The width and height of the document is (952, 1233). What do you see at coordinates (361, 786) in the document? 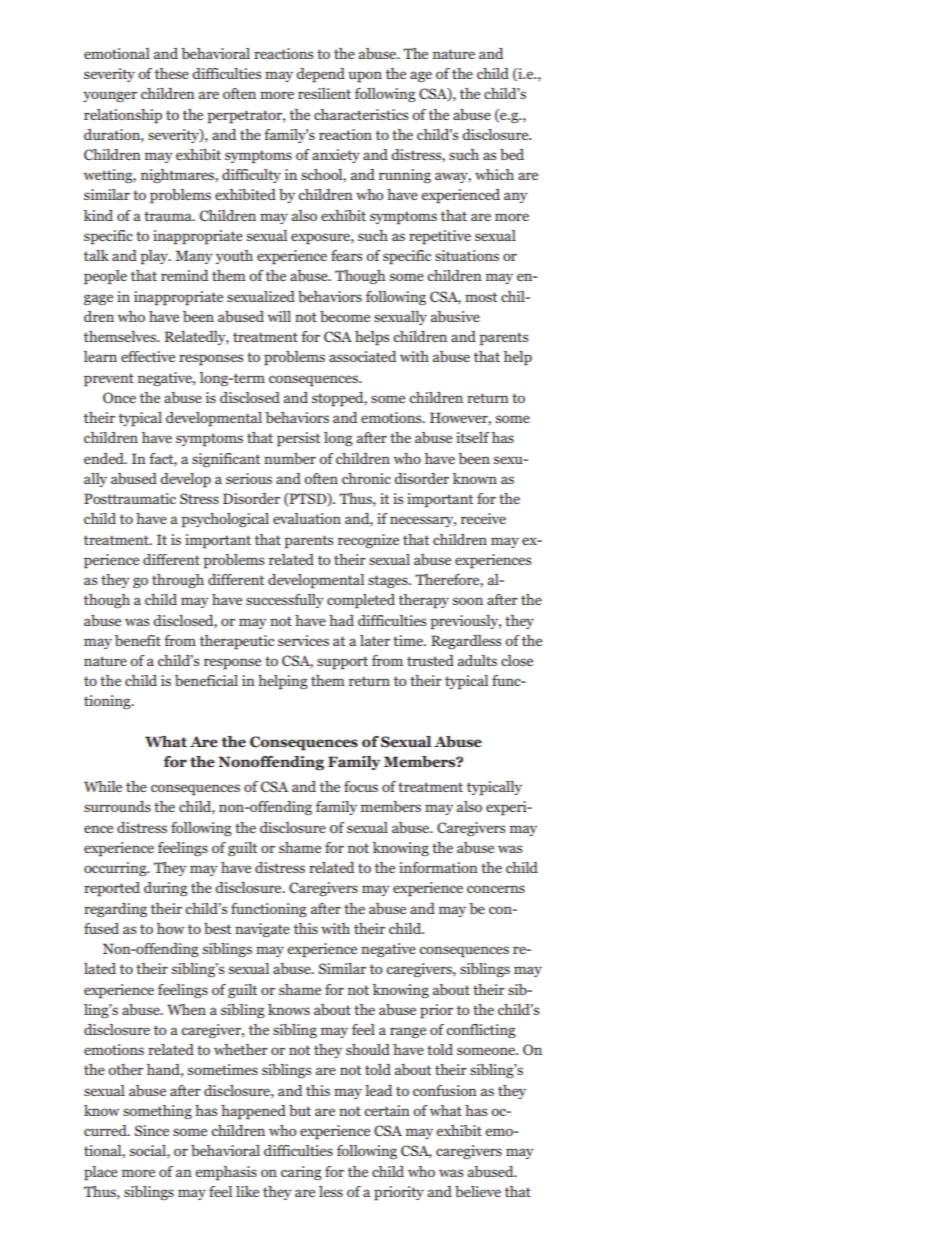
I see `focus` at bounding box center [361, 786].
